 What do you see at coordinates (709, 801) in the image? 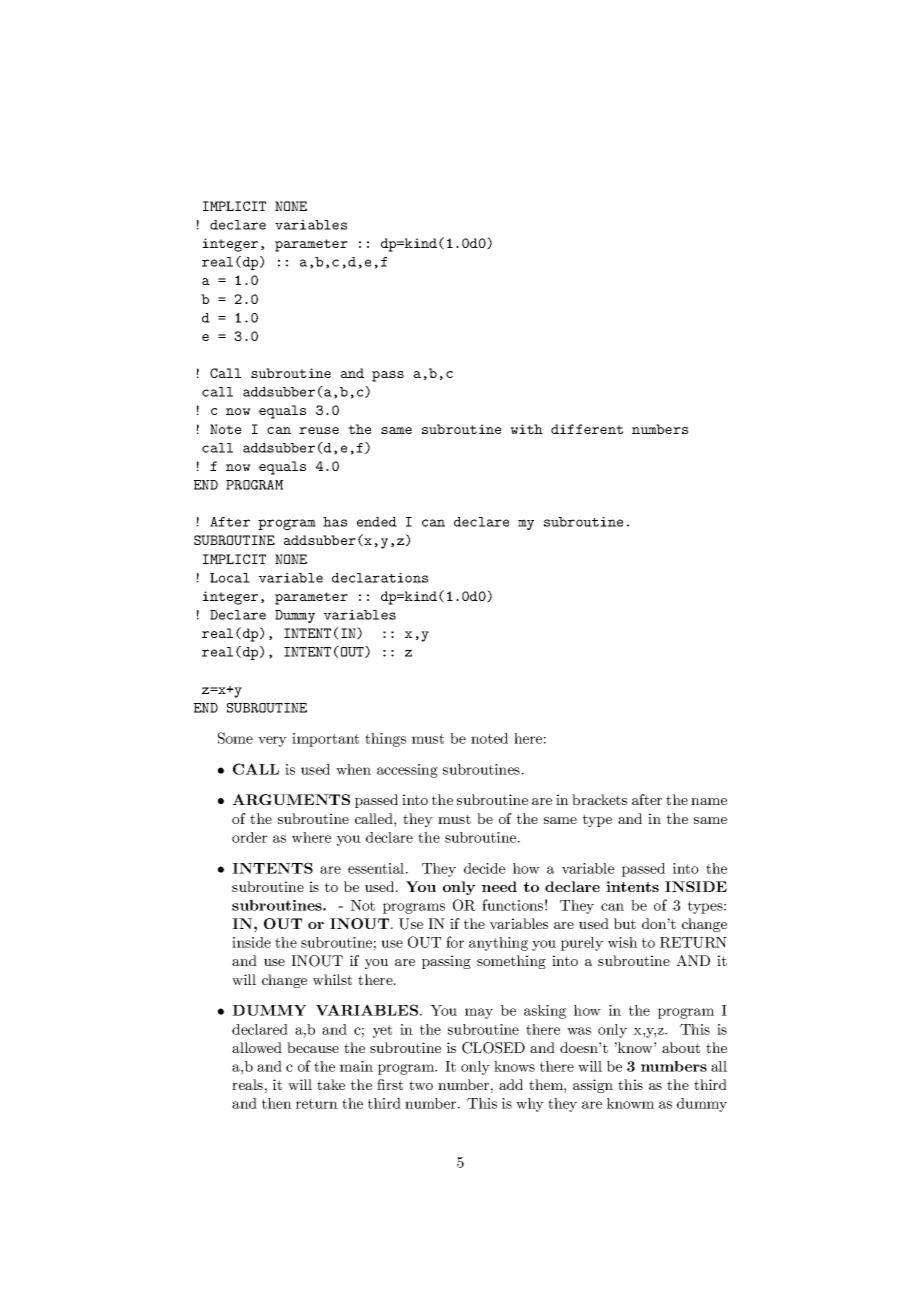
I see `name` at bounding box center [709, 801].
